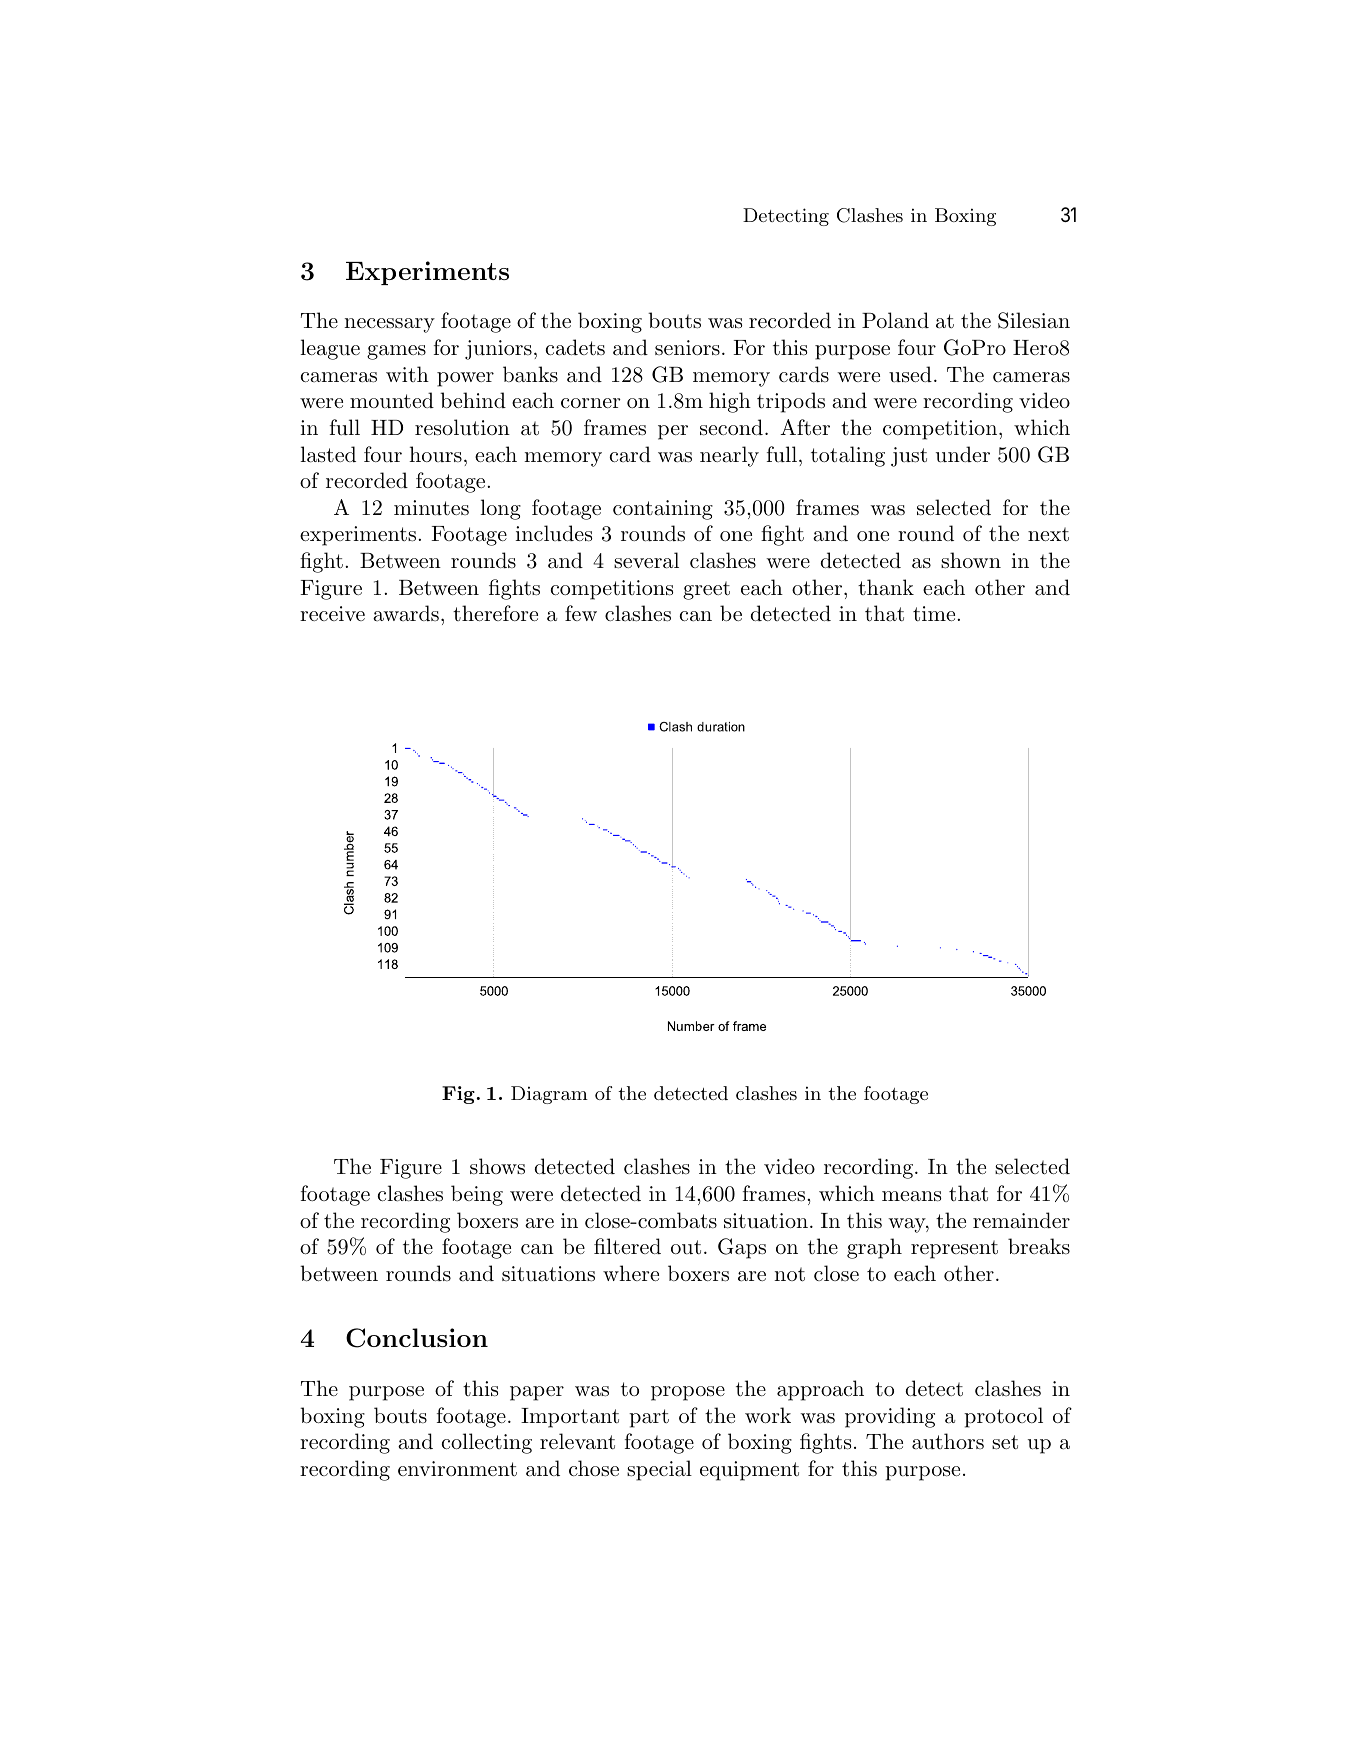 This screenshot has width=1363, height=1764. What do you see at coordinates (687, 347) in the screenshot?
I see `seniors` at bounding box center [687, 347].
